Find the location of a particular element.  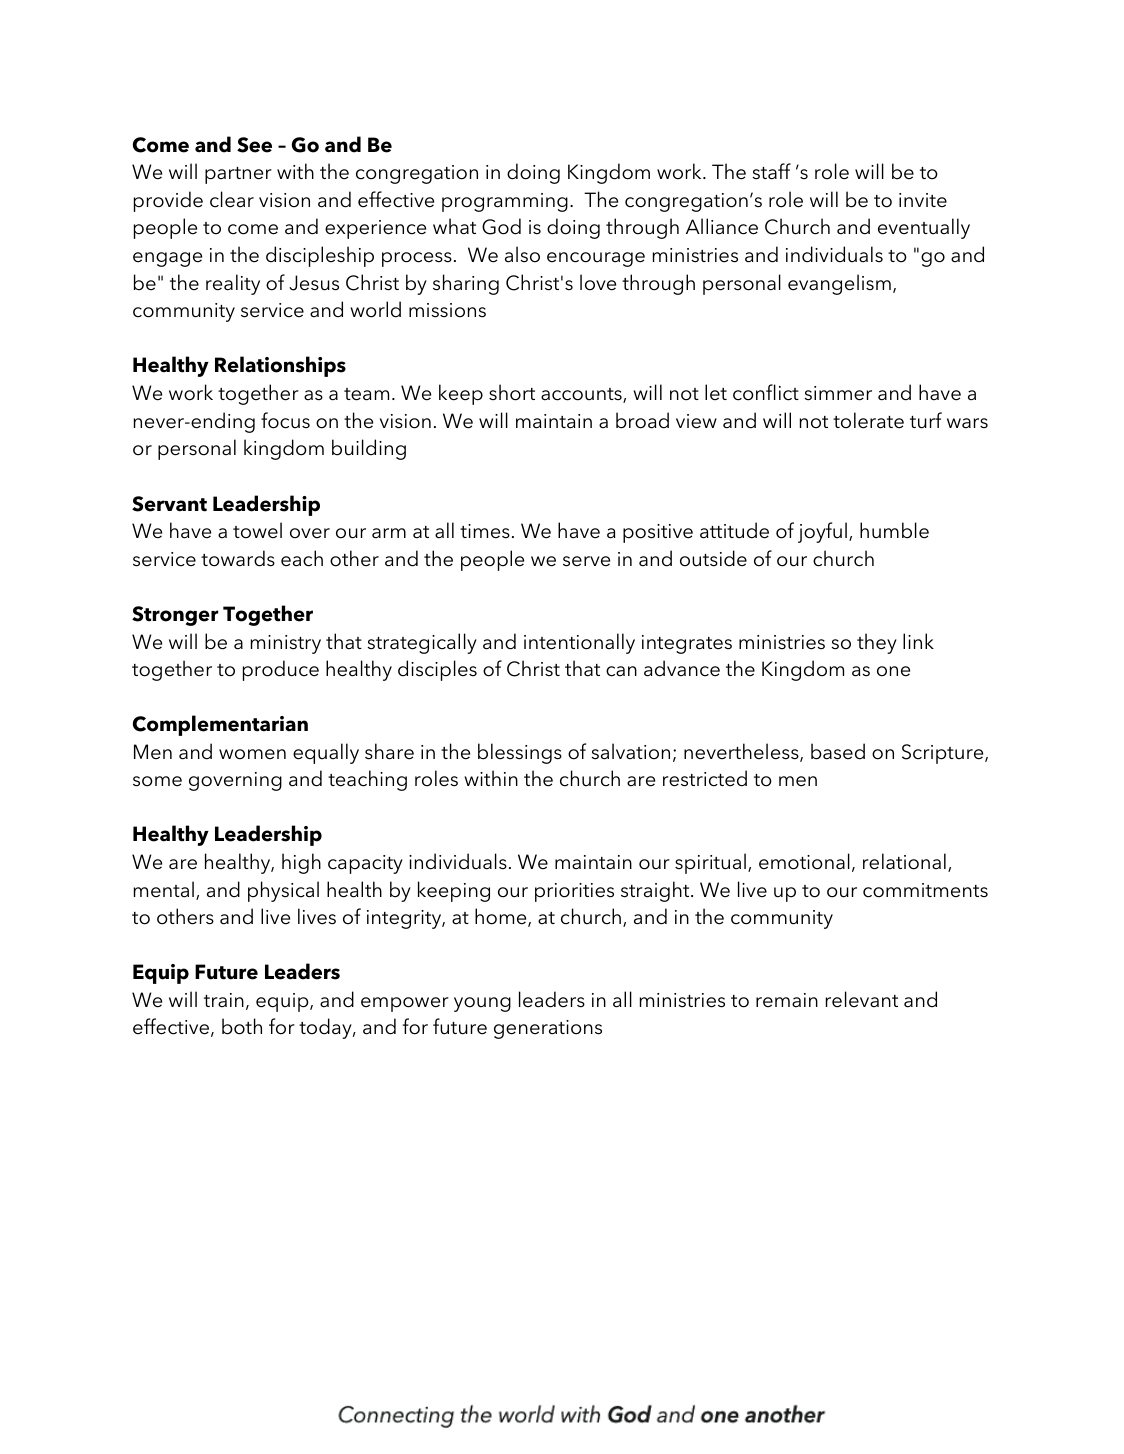

women is located at coordinates (252, 754).
